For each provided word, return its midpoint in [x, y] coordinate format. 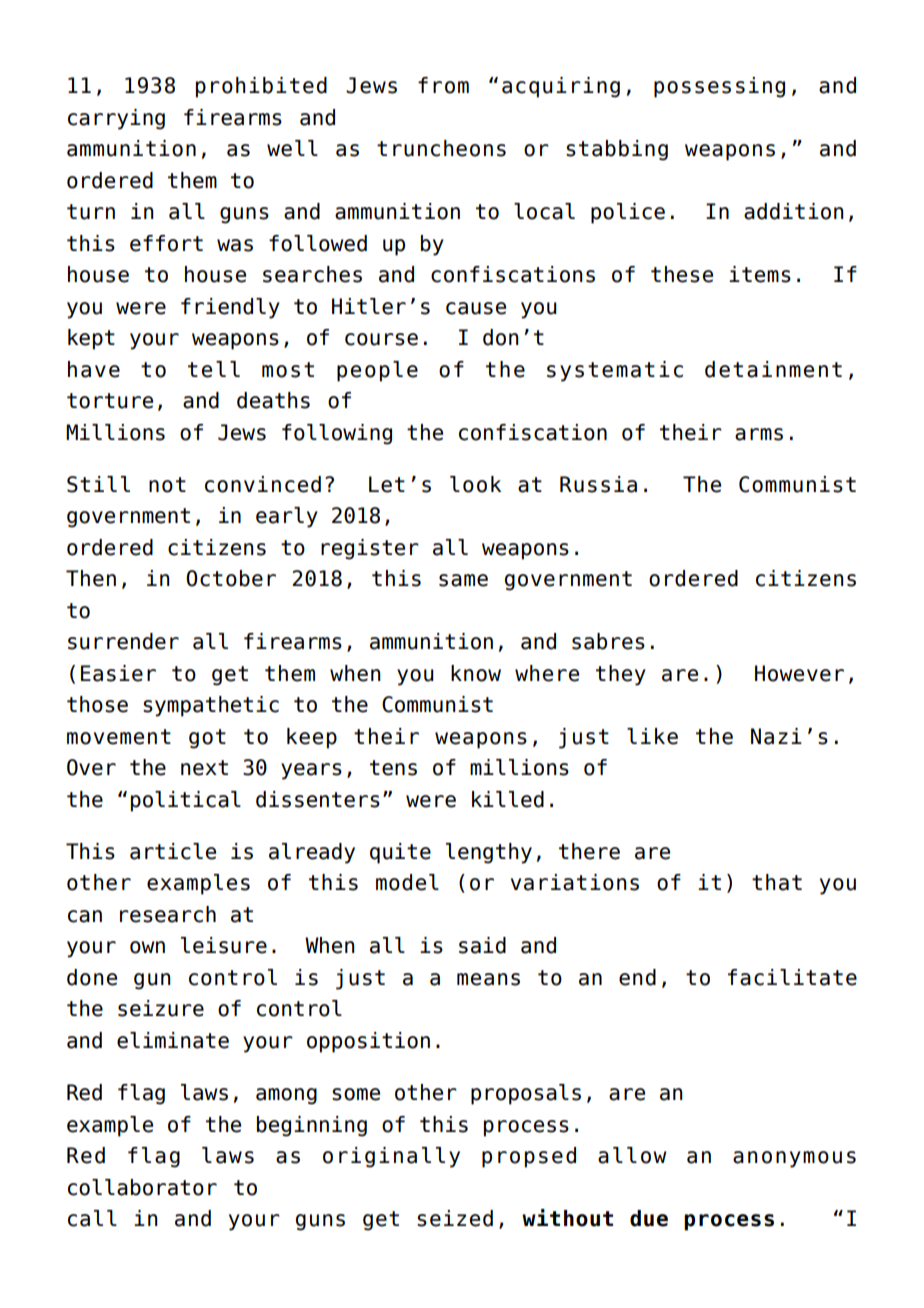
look [475, 484]
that [777, 882]
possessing [719, 87]
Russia [598, 484]
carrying [116, 119]
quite [400, 853]
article [173, 851]
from [443, 85]
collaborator [142, 1187]
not [167, 485]
